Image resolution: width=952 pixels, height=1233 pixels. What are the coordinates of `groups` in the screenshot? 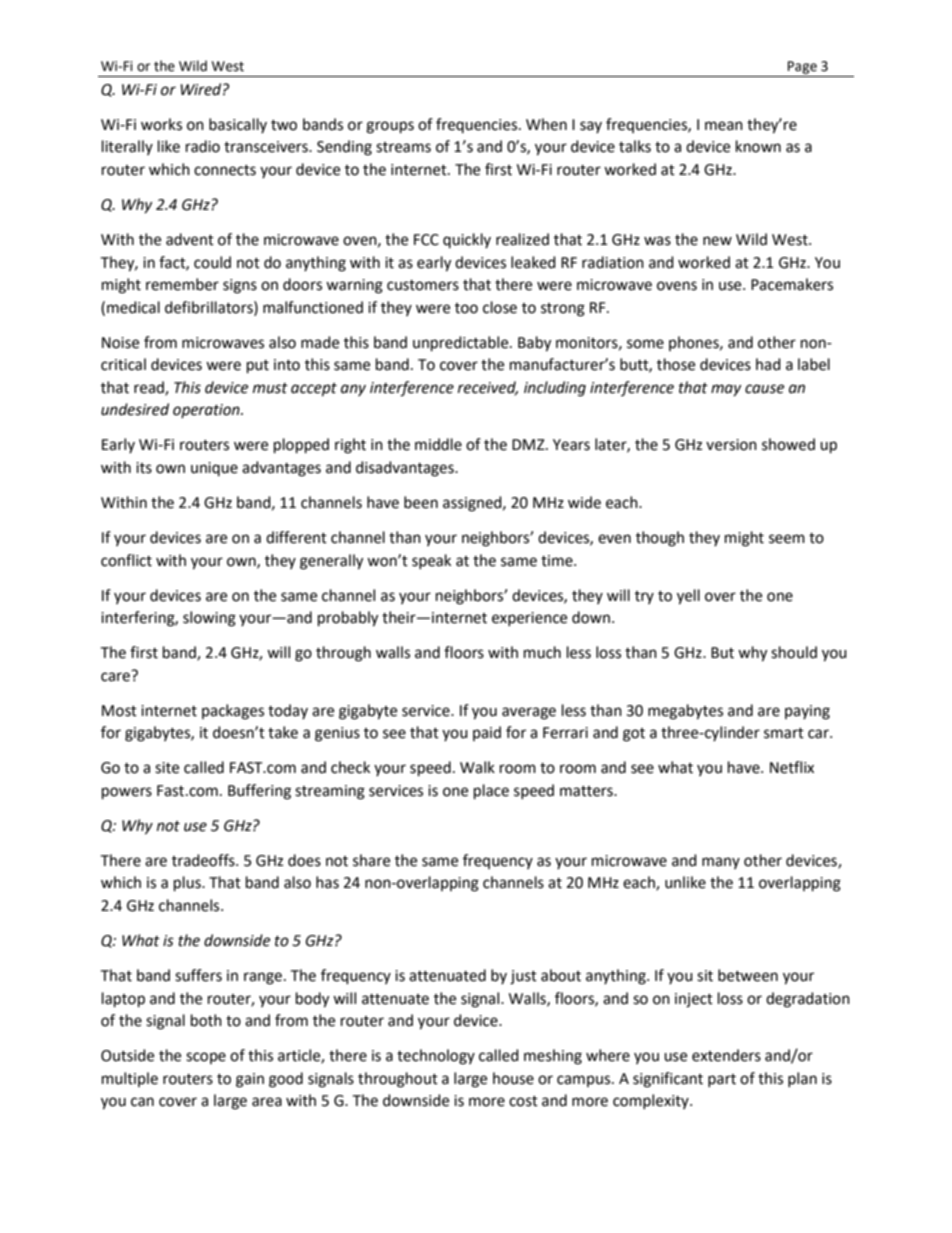 It's located at (390, 127).
